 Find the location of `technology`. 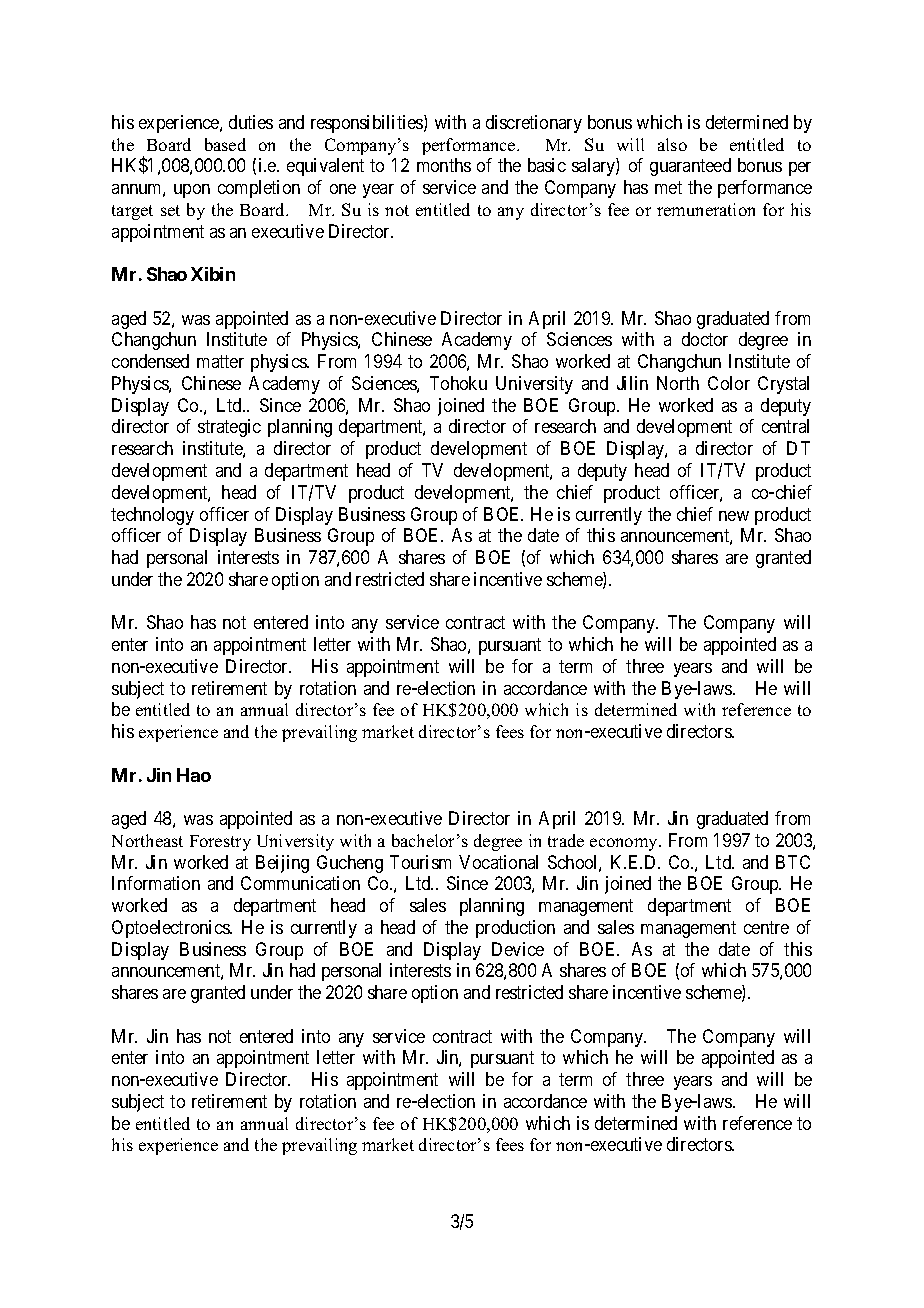

technology is located at coordinates (152, 516).
